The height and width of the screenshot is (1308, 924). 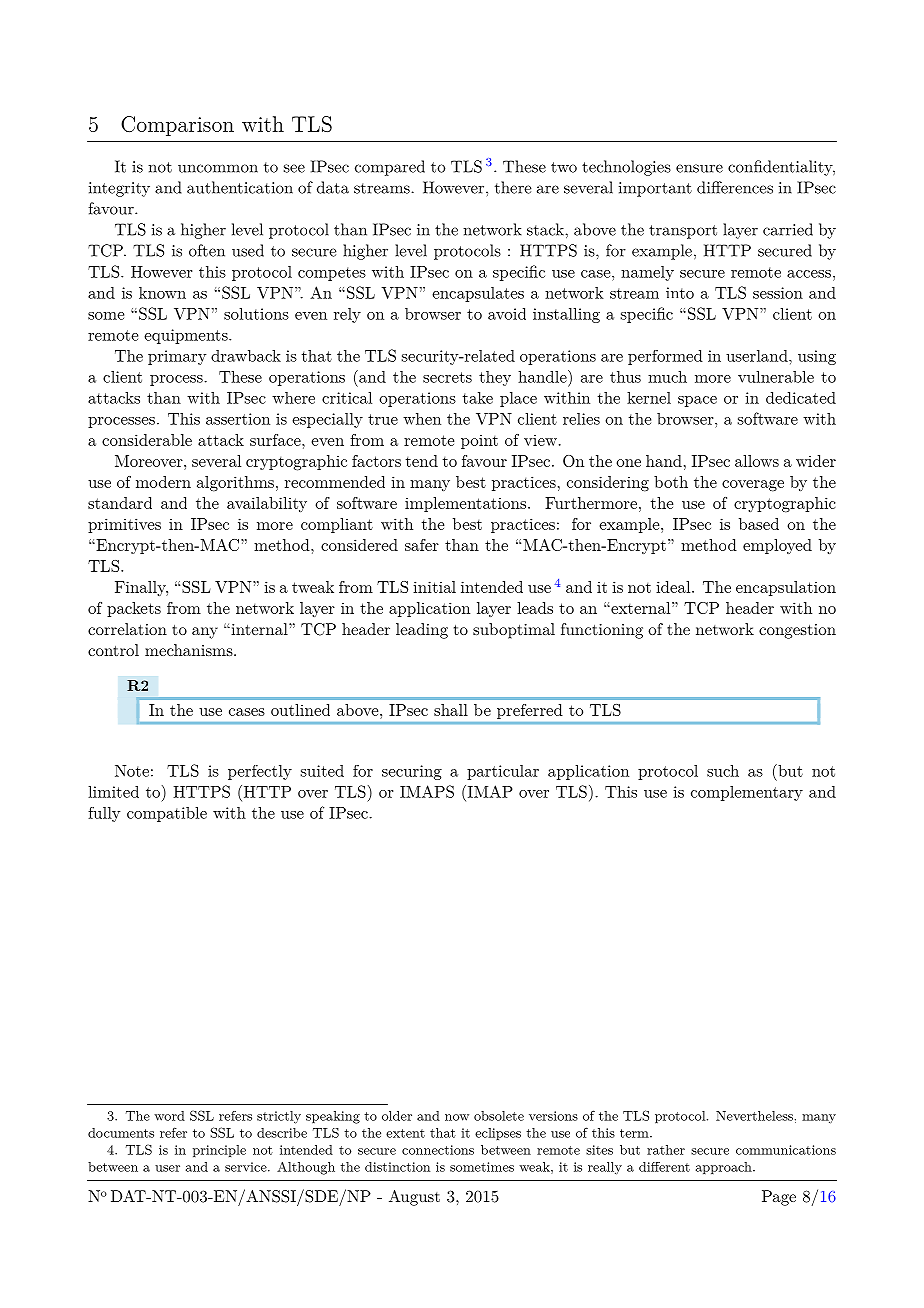 What do you see at coordinates (697, 401) in the screenshot?
I see `space` at bounding box center [697, 401].
